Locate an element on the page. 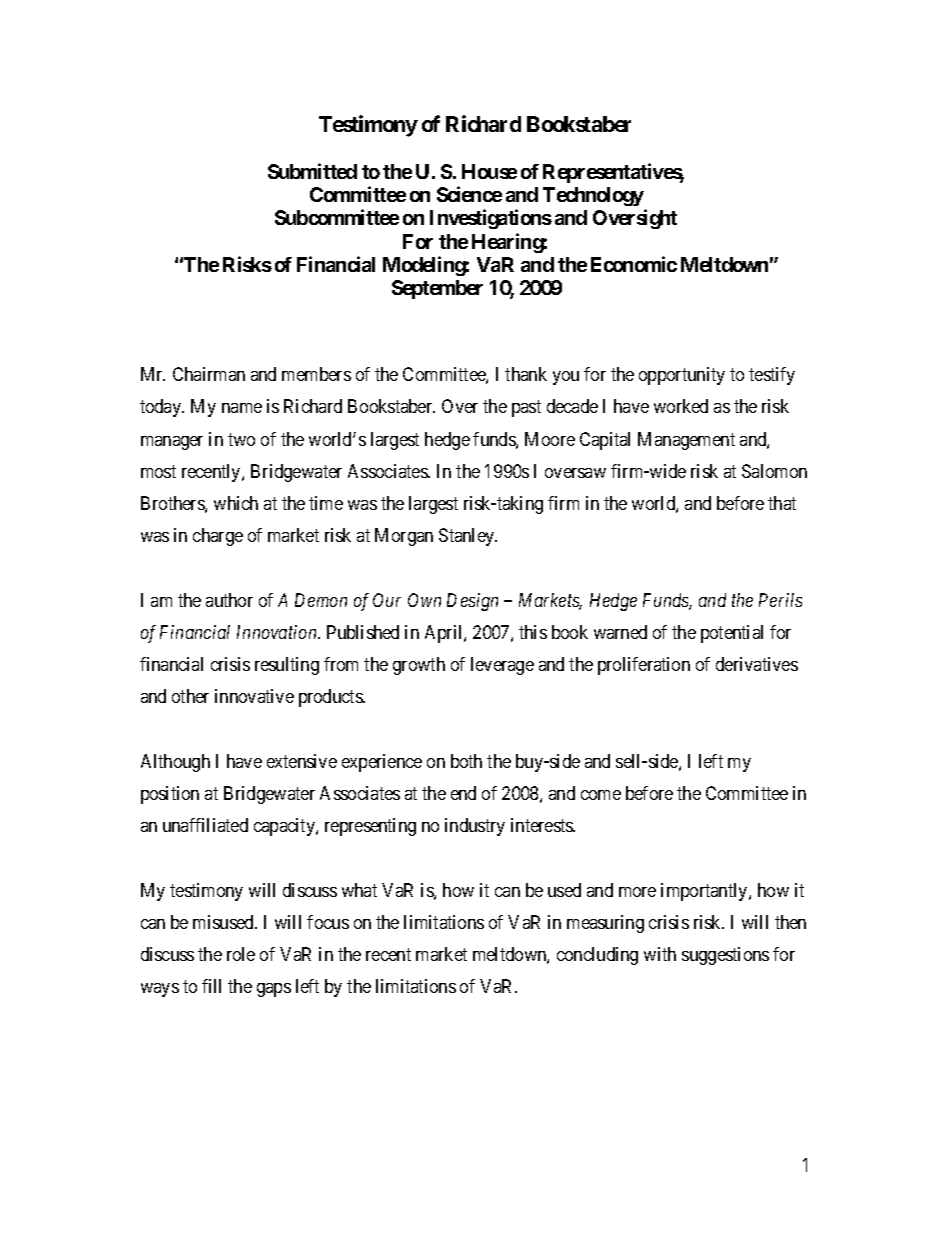 This page has width=952, height=1233. leverage is located at coordinates (502, 666).
